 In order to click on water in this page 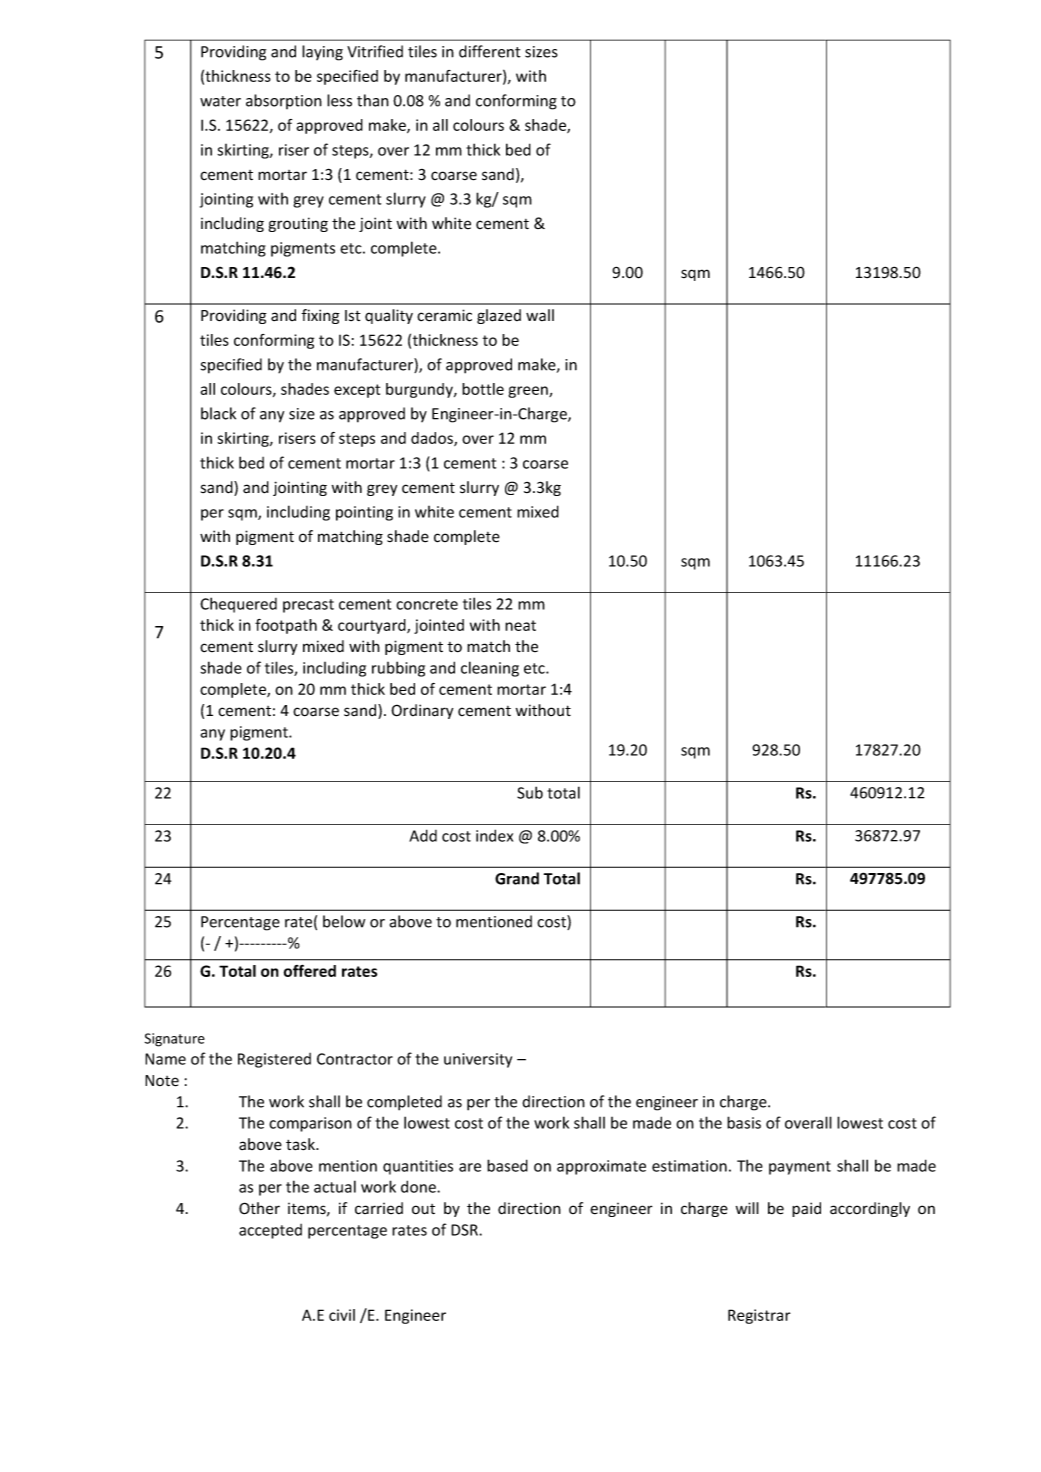, I will do `click(220, 101)`.
